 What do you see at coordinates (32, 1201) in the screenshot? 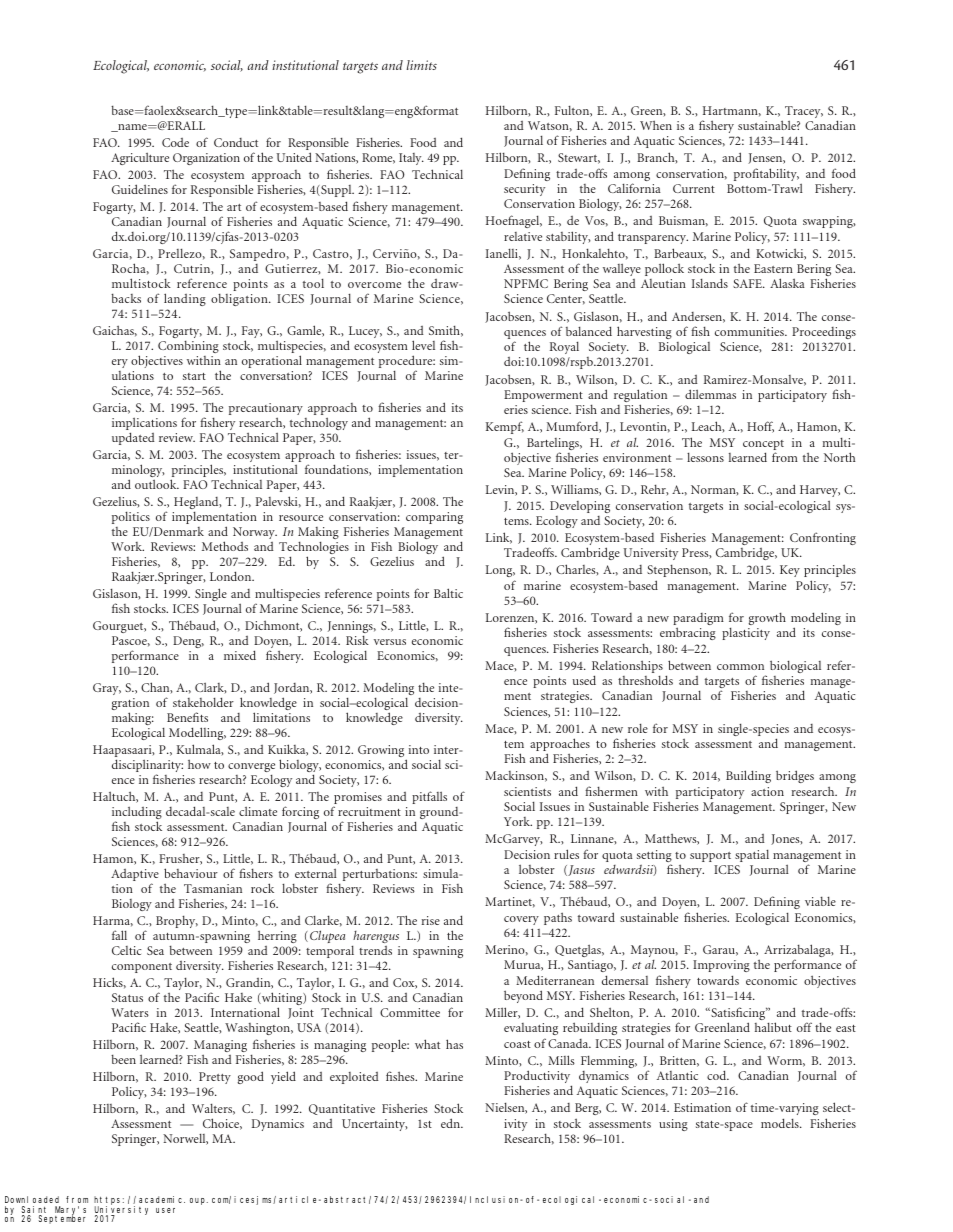
I see `Downloaded` at bounding box center [32, 1201].
